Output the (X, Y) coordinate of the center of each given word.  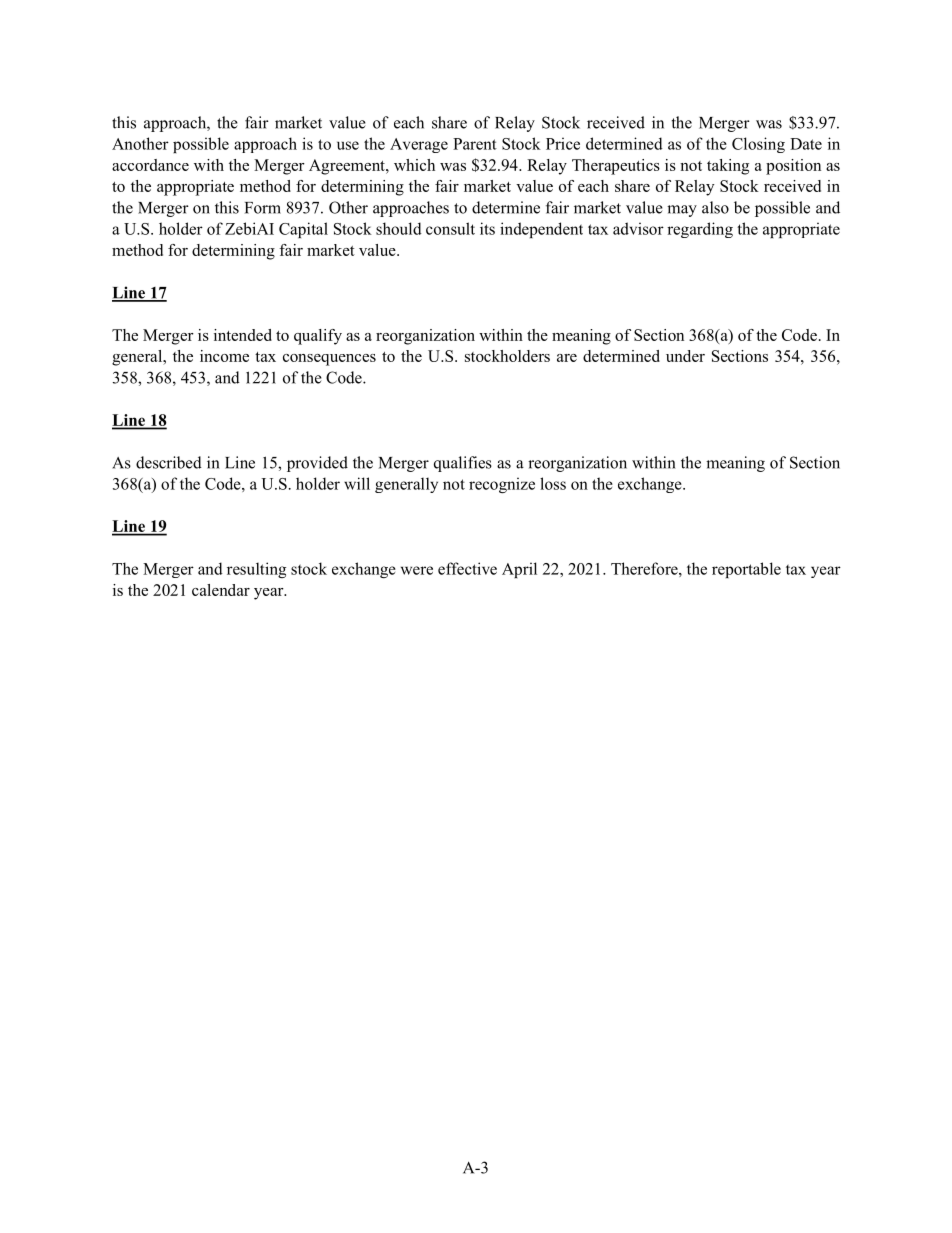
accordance (150, 165)
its (487, 228)
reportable (746, 570)
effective (467, 568)
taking (728, 167)
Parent (475, 144)
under (685, 356)
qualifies (463, 464)
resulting (256, 570)
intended (243, 335)
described (169, 462)
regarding (700, 230)
